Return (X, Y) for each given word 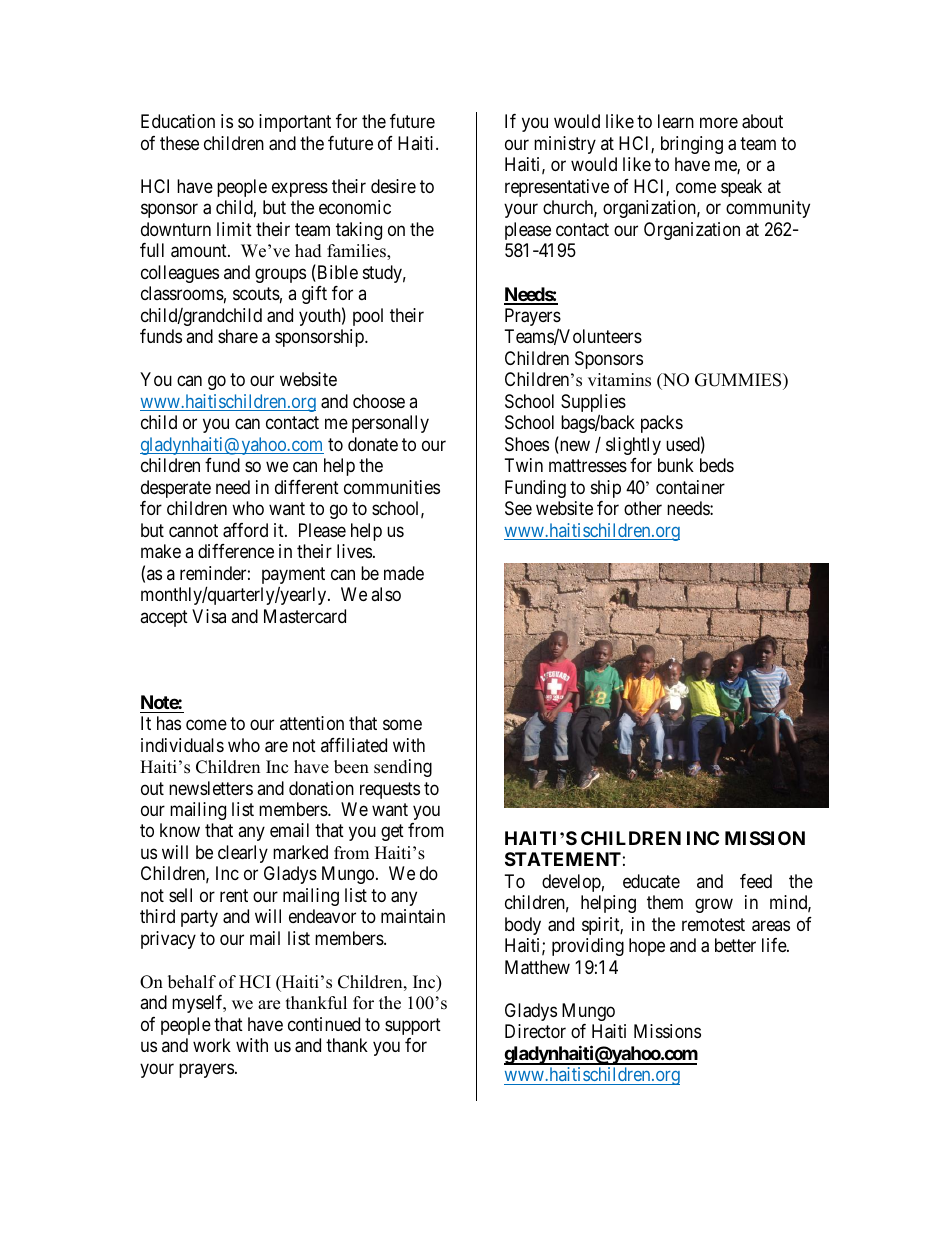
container (690, 487)
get (392, 833)
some (402, 725)
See (518, 508)
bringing (692, 145)
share (238, 336)
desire (393, 186)
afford (245, 530)
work (212, 1045)
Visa (209, 616)
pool (368, 317)
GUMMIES (739, 380)
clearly (243, 854)
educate (651, 881)
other (643, 508)
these (179, 143)
